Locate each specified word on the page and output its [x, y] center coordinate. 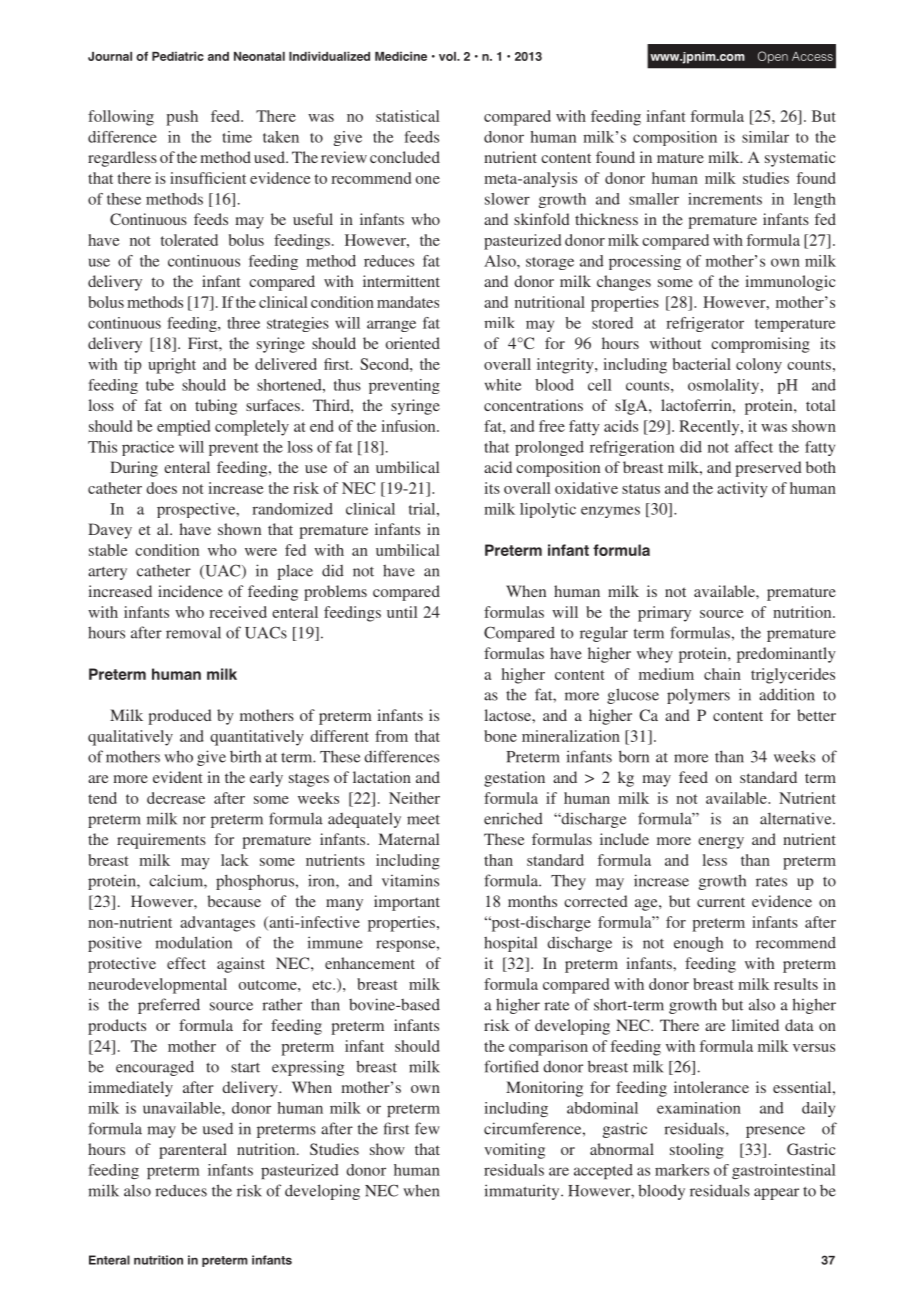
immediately [131, 1089]
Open [773, 57]
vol [448, 56]
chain [722, 674]
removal [193, 632]
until [402, 612]
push [182, 118]
